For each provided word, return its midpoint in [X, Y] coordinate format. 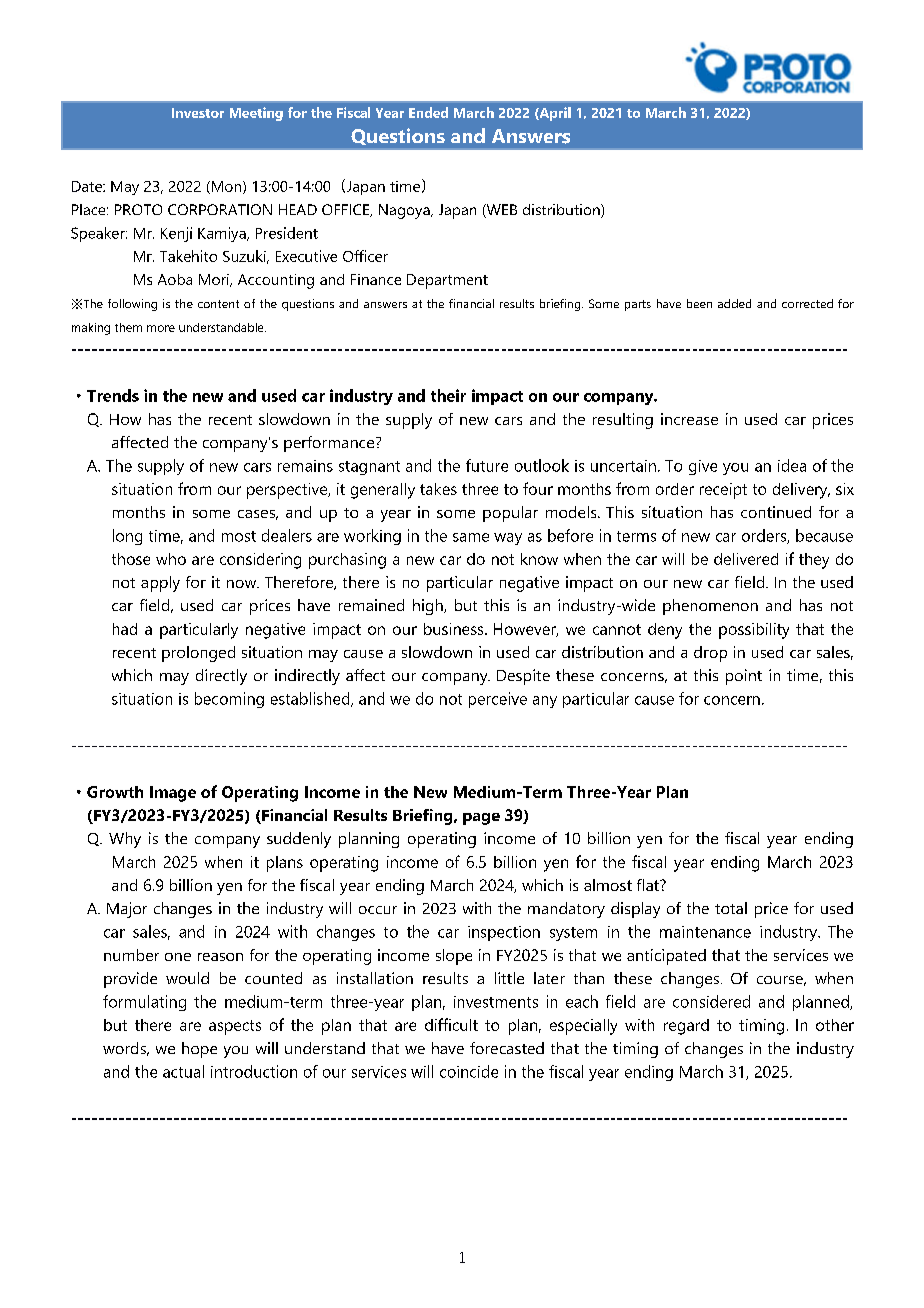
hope [199, 1050]
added [734, 303]
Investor [198, 113]
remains [305, 466]
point [744, 677]
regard [686, 1027]
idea [792, 465]
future [487, 465]
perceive [498, 700]
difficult [451, 1024]
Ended [428, 112]
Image [173, 794]
